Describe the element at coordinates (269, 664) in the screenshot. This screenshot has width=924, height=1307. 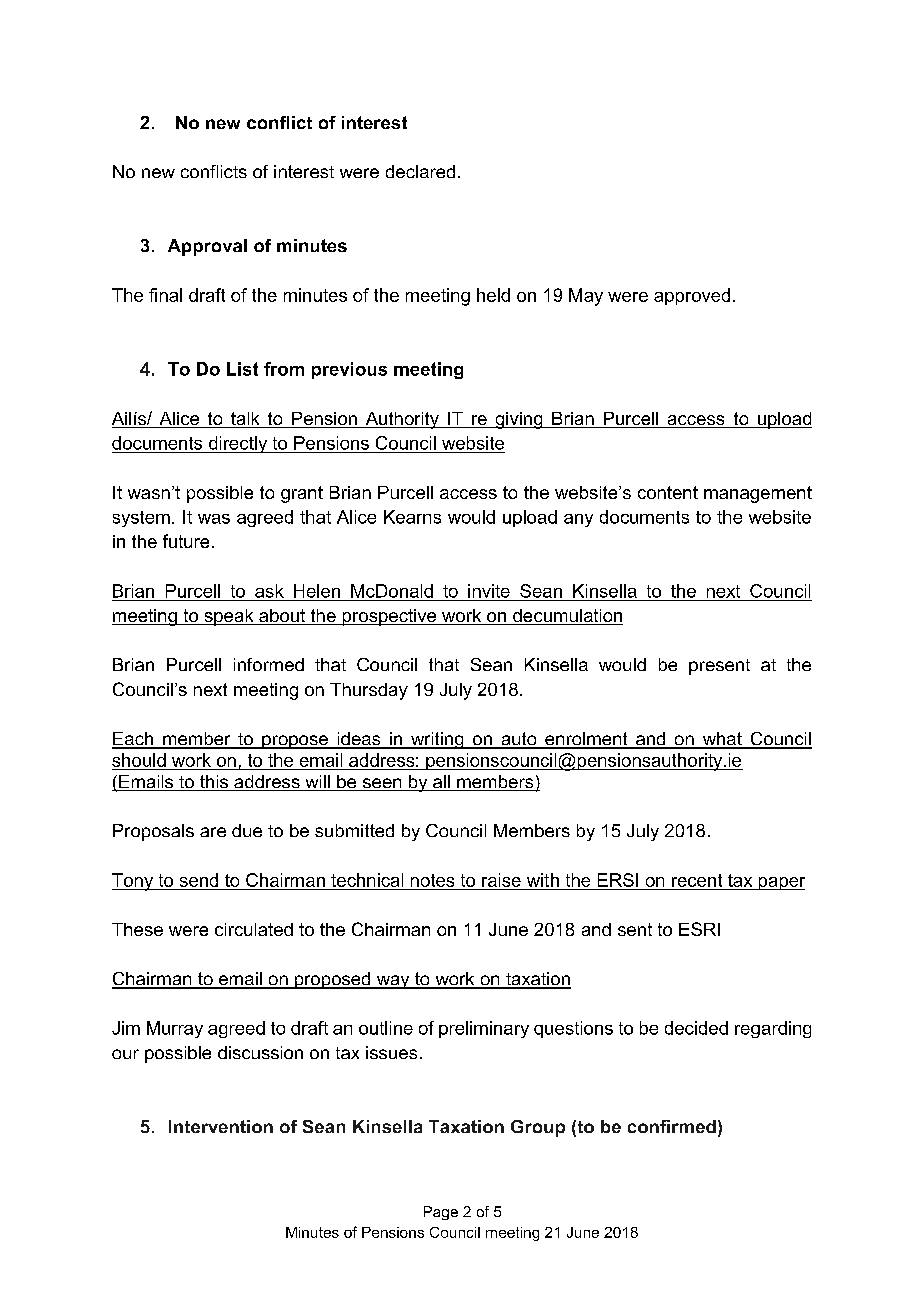
I see `informed` at that location.
